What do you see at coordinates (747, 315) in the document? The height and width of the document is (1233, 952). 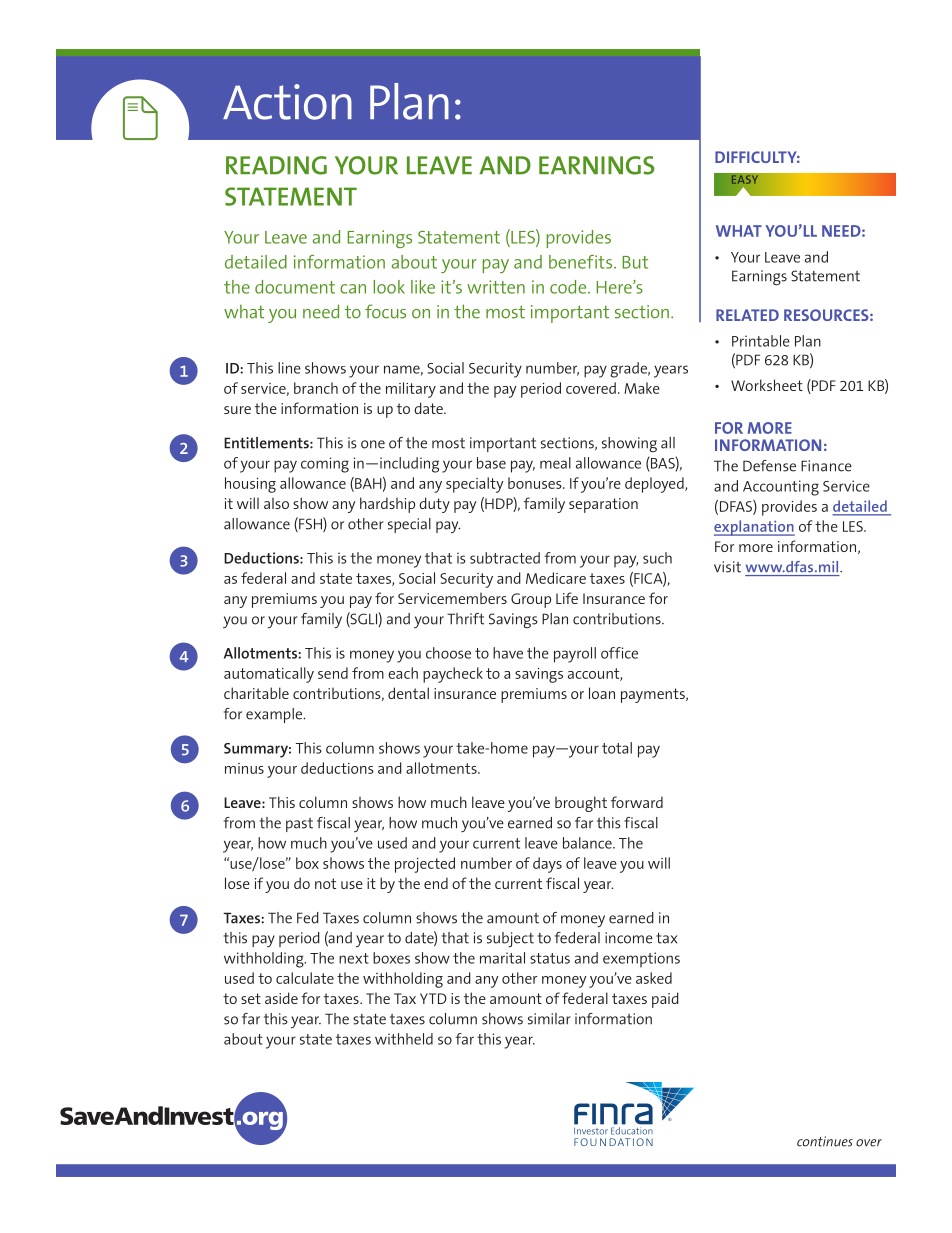 I see `RELATED` at bounding box center [747, 315].
